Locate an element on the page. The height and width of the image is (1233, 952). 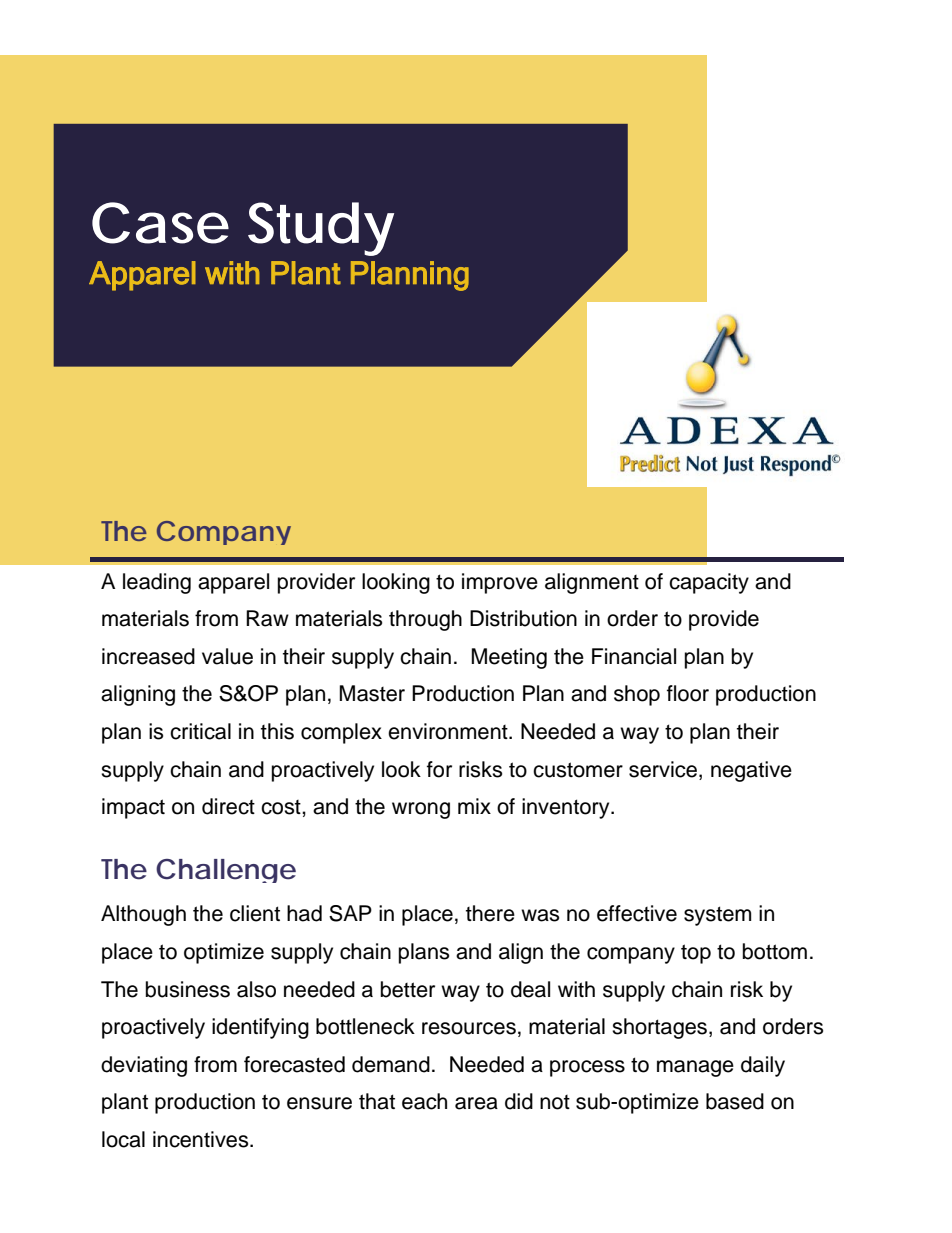
business is located at coordinates (188, 989).
